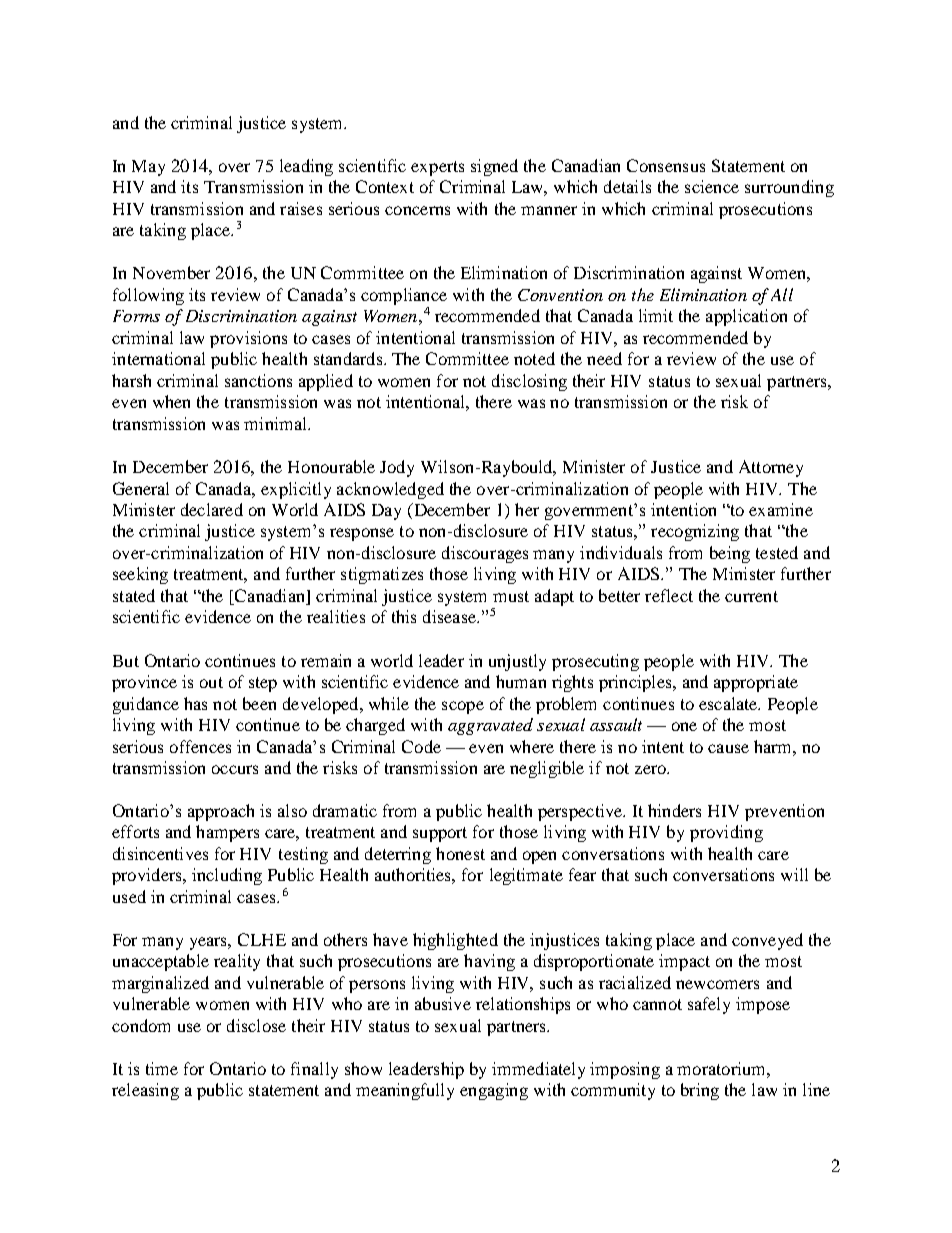  Describe the element at coordinates (162, 1068) in the screenshot. I see `time` at that location.
